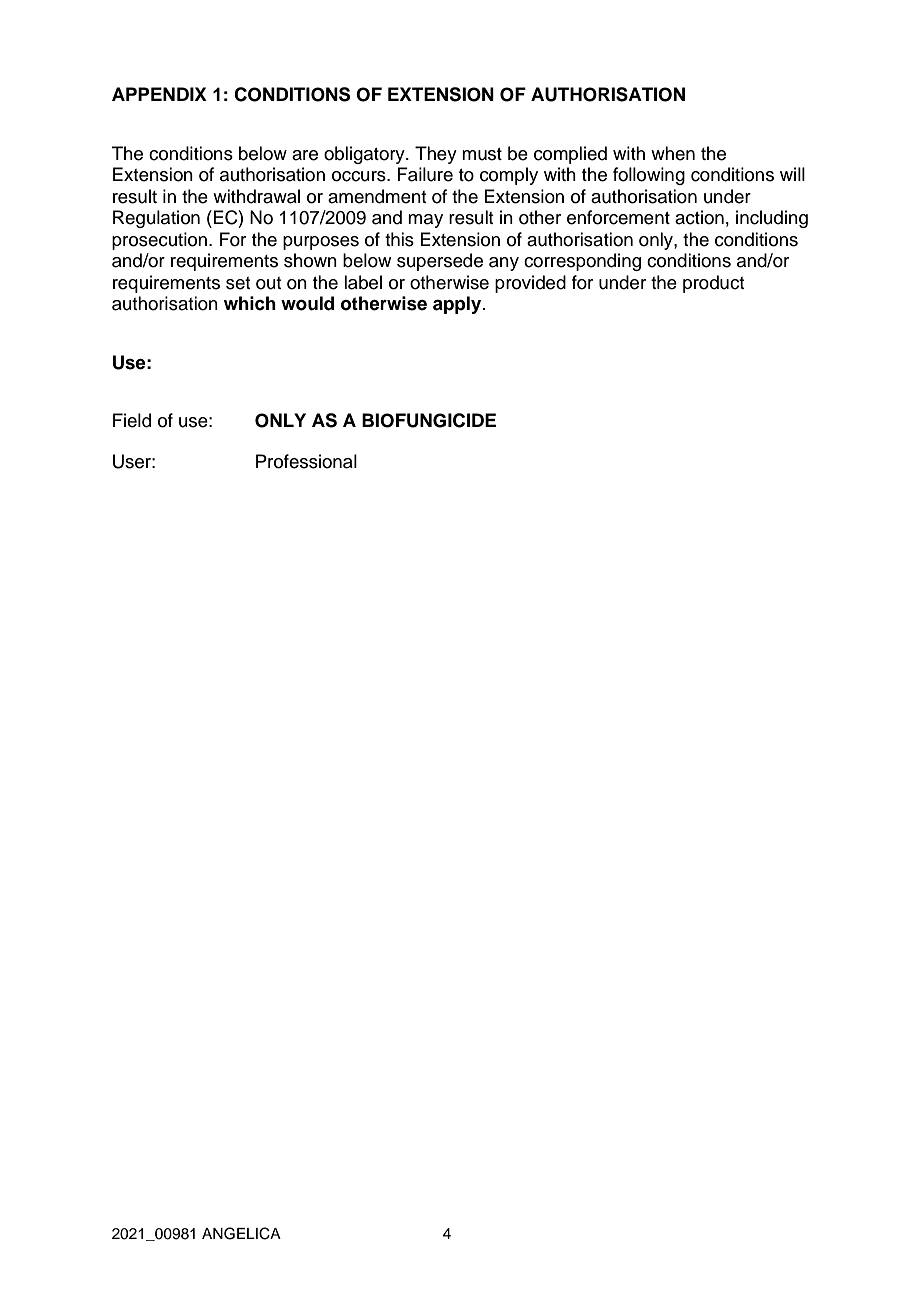 Image resolution: width=924 pixels, height=1308 pixels. Describe the element at coordinates (673, 153) in the image. I see `when` at that location.
